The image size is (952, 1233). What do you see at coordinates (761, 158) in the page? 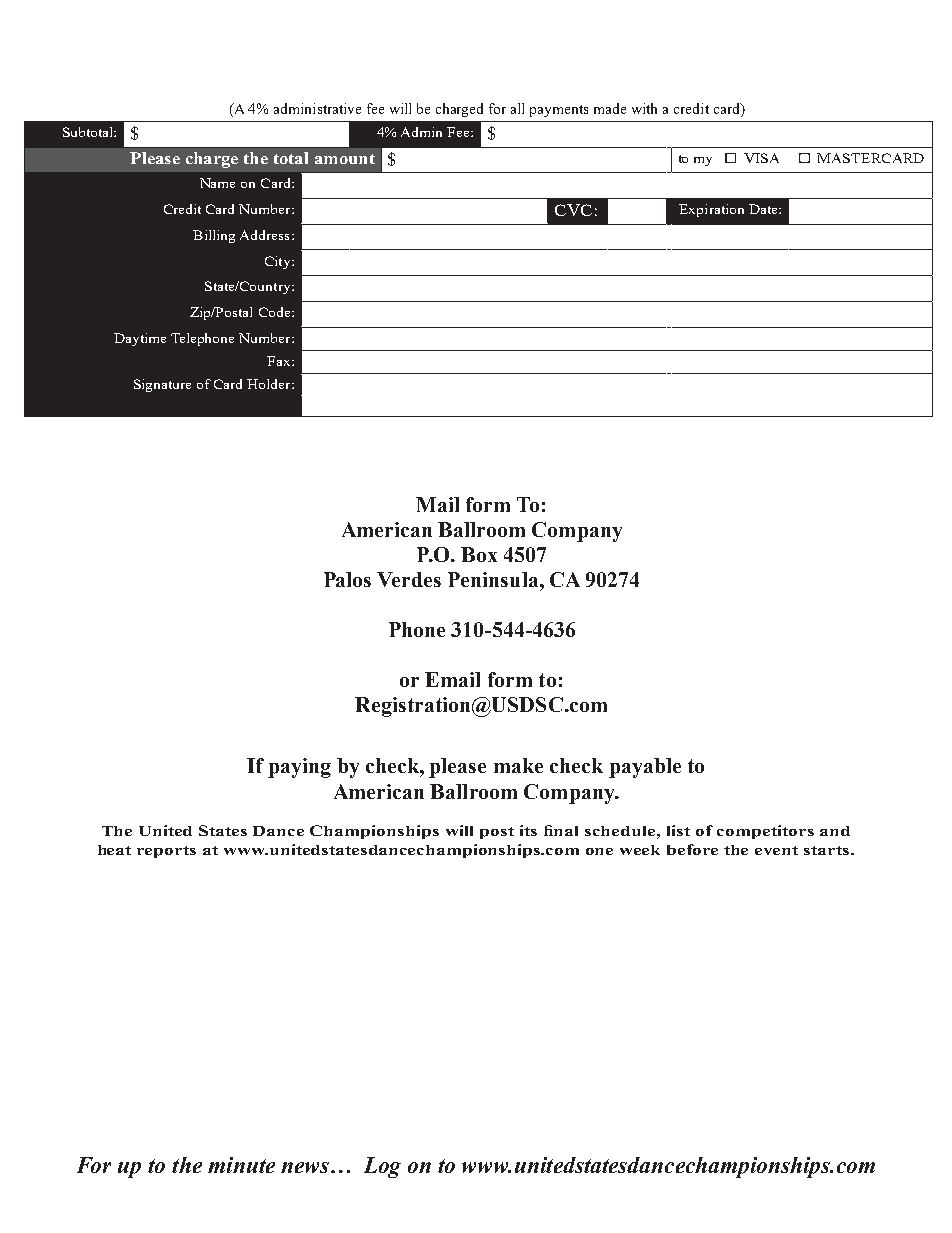
I see `VISA` at bounding box center [761, 158].
